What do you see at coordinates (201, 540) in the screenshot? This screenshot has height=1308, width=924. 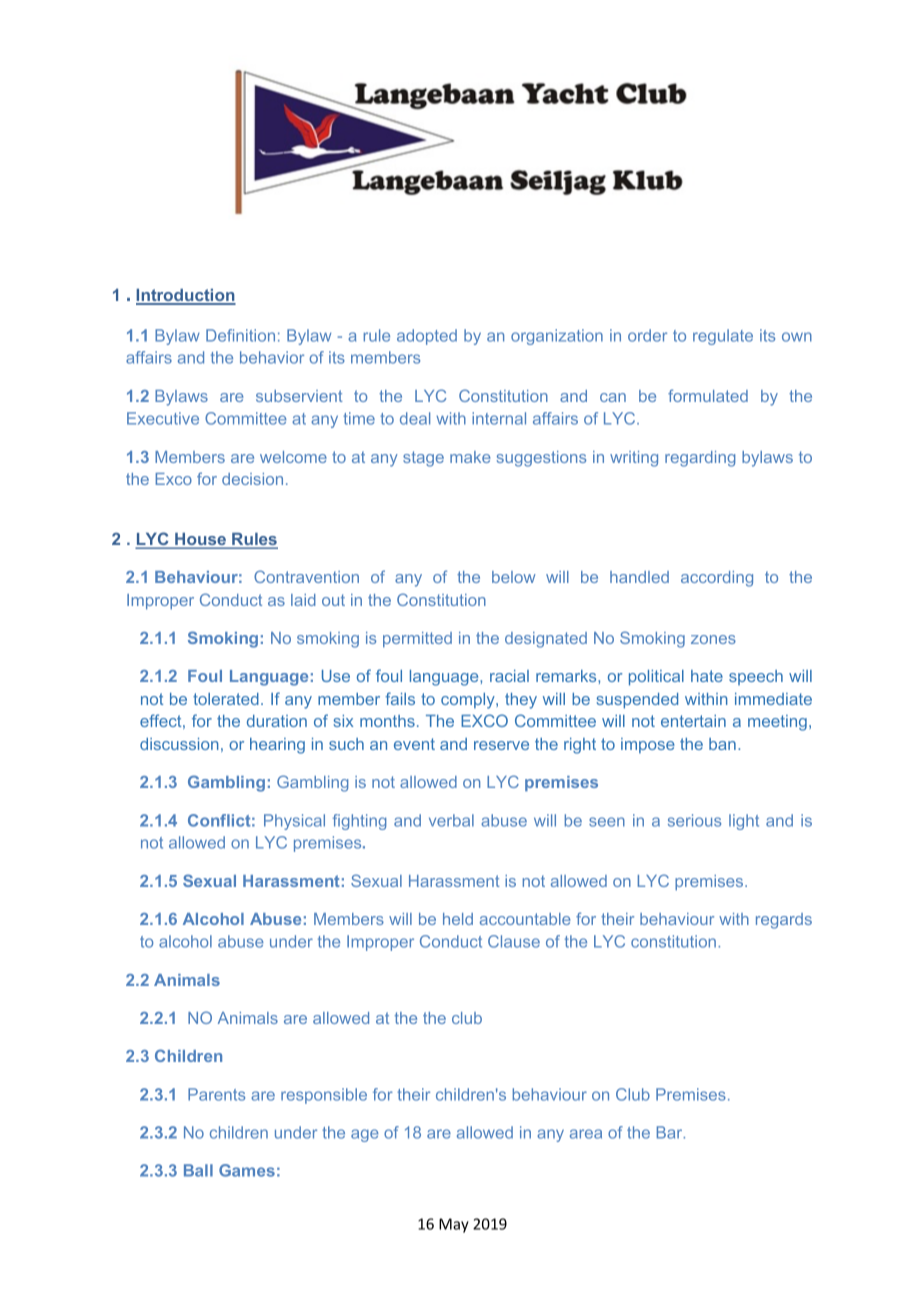 I see `House` at bounding box center [201, 540].
